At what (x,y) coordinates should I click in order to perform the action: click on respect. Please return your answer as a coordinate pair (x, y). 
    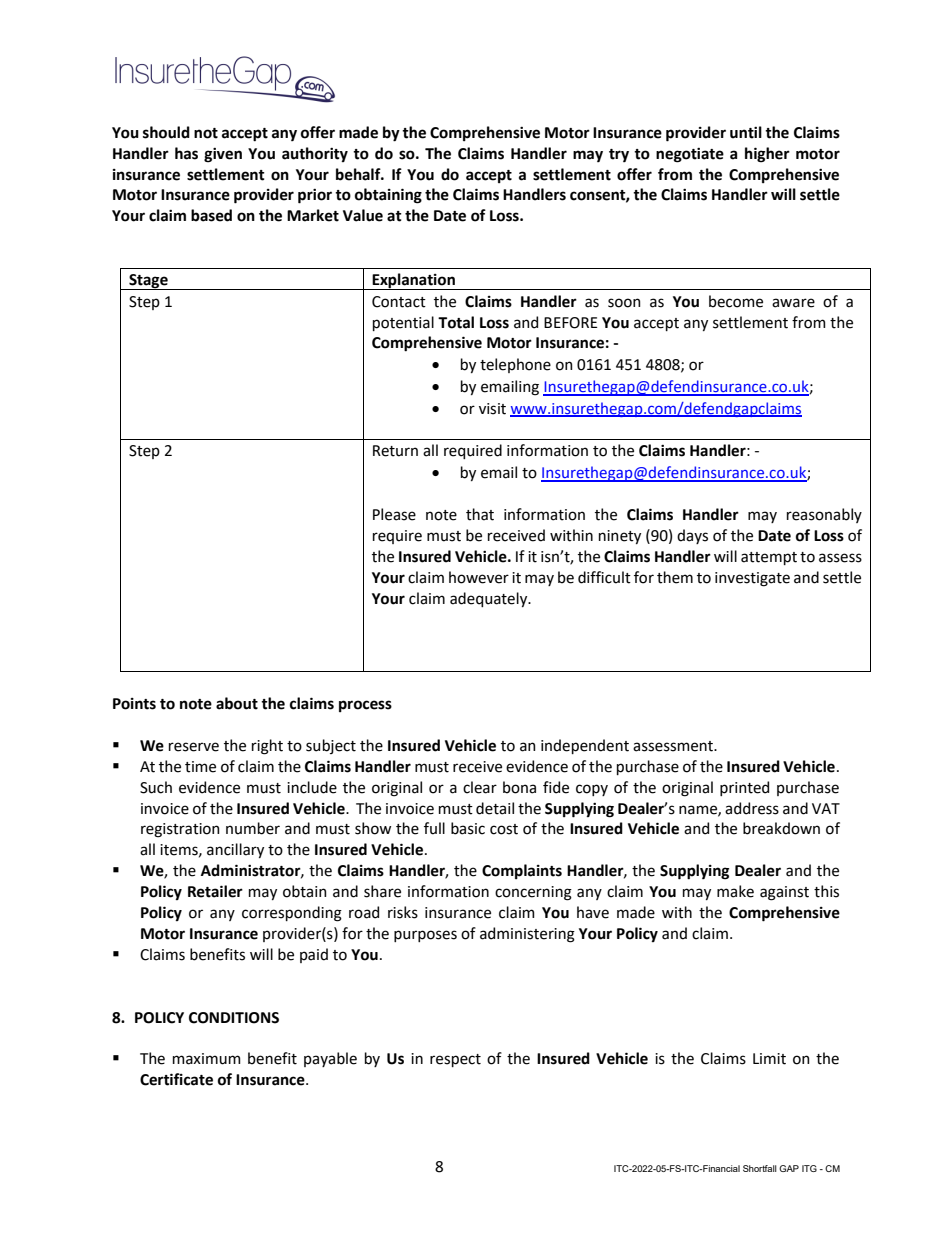
    Looking at the image, I should click on (455, 1060).
